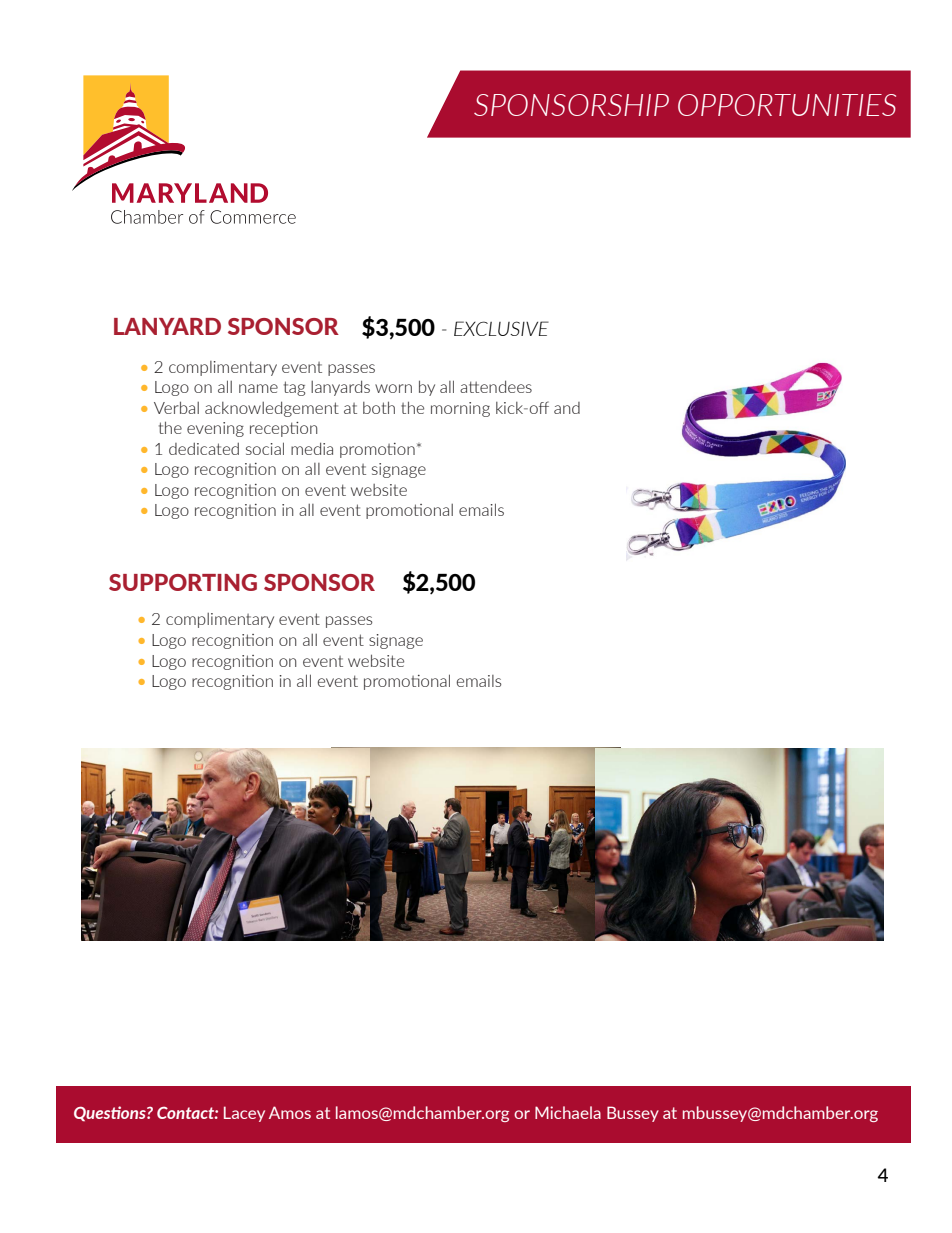 The height and width of the page is (1233, 952). I want to click on name, so click(258, 388).
